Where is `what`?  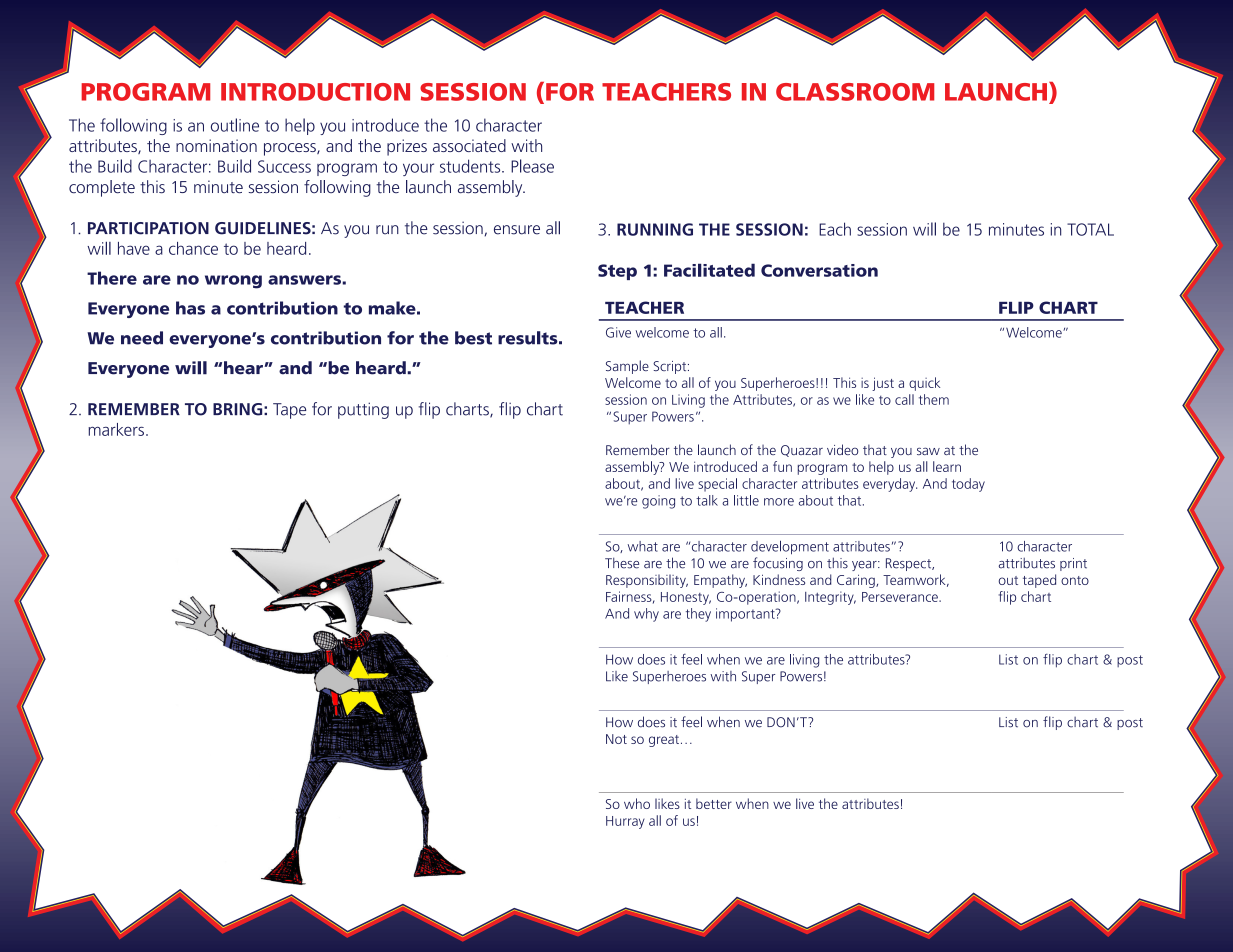
what is located at coordinates (643, 546).
